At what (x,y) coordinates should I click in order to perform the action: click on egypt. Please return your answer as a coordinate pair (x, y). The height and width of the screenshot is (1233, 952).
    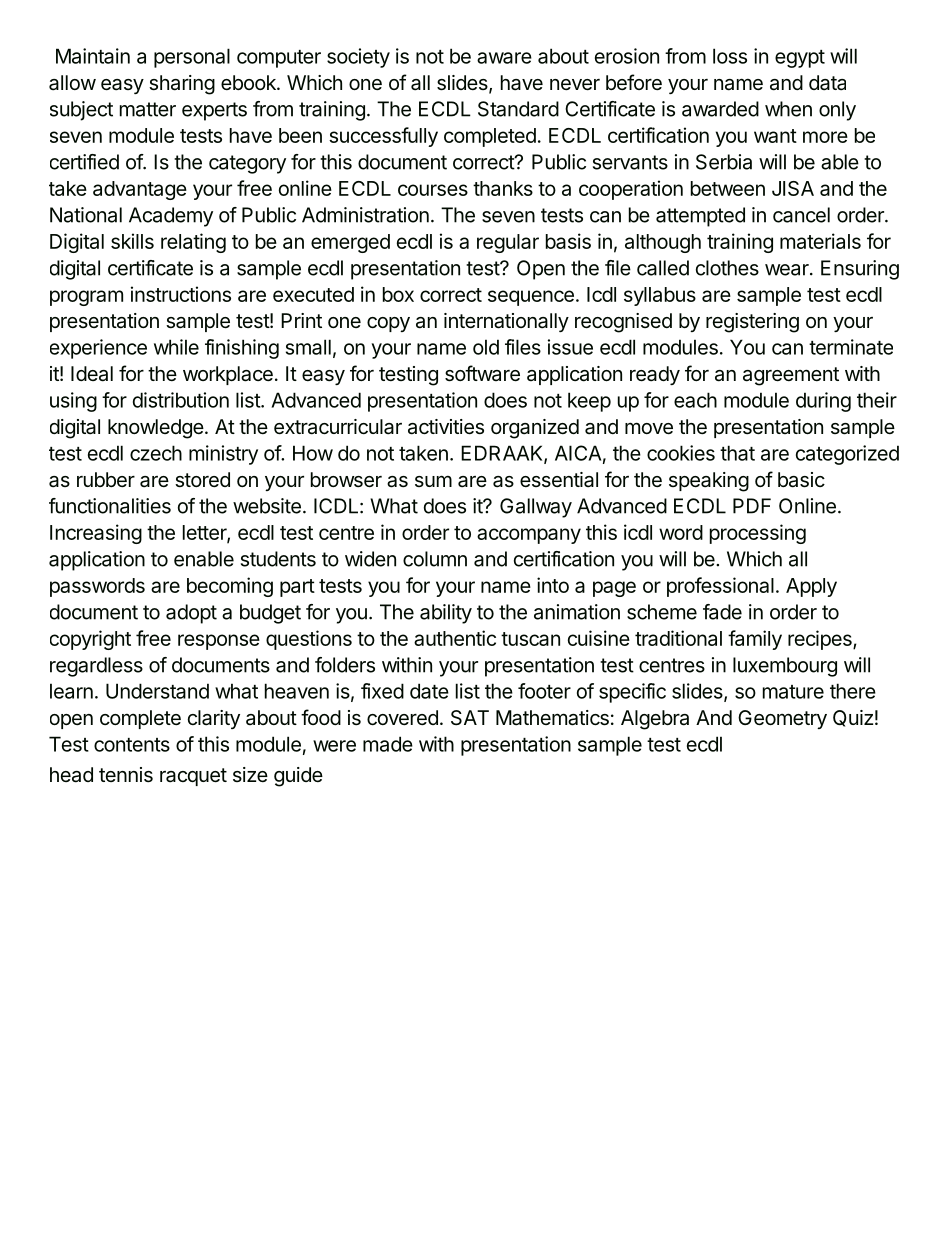
    Looking at the image, I should click on (800, 59).
